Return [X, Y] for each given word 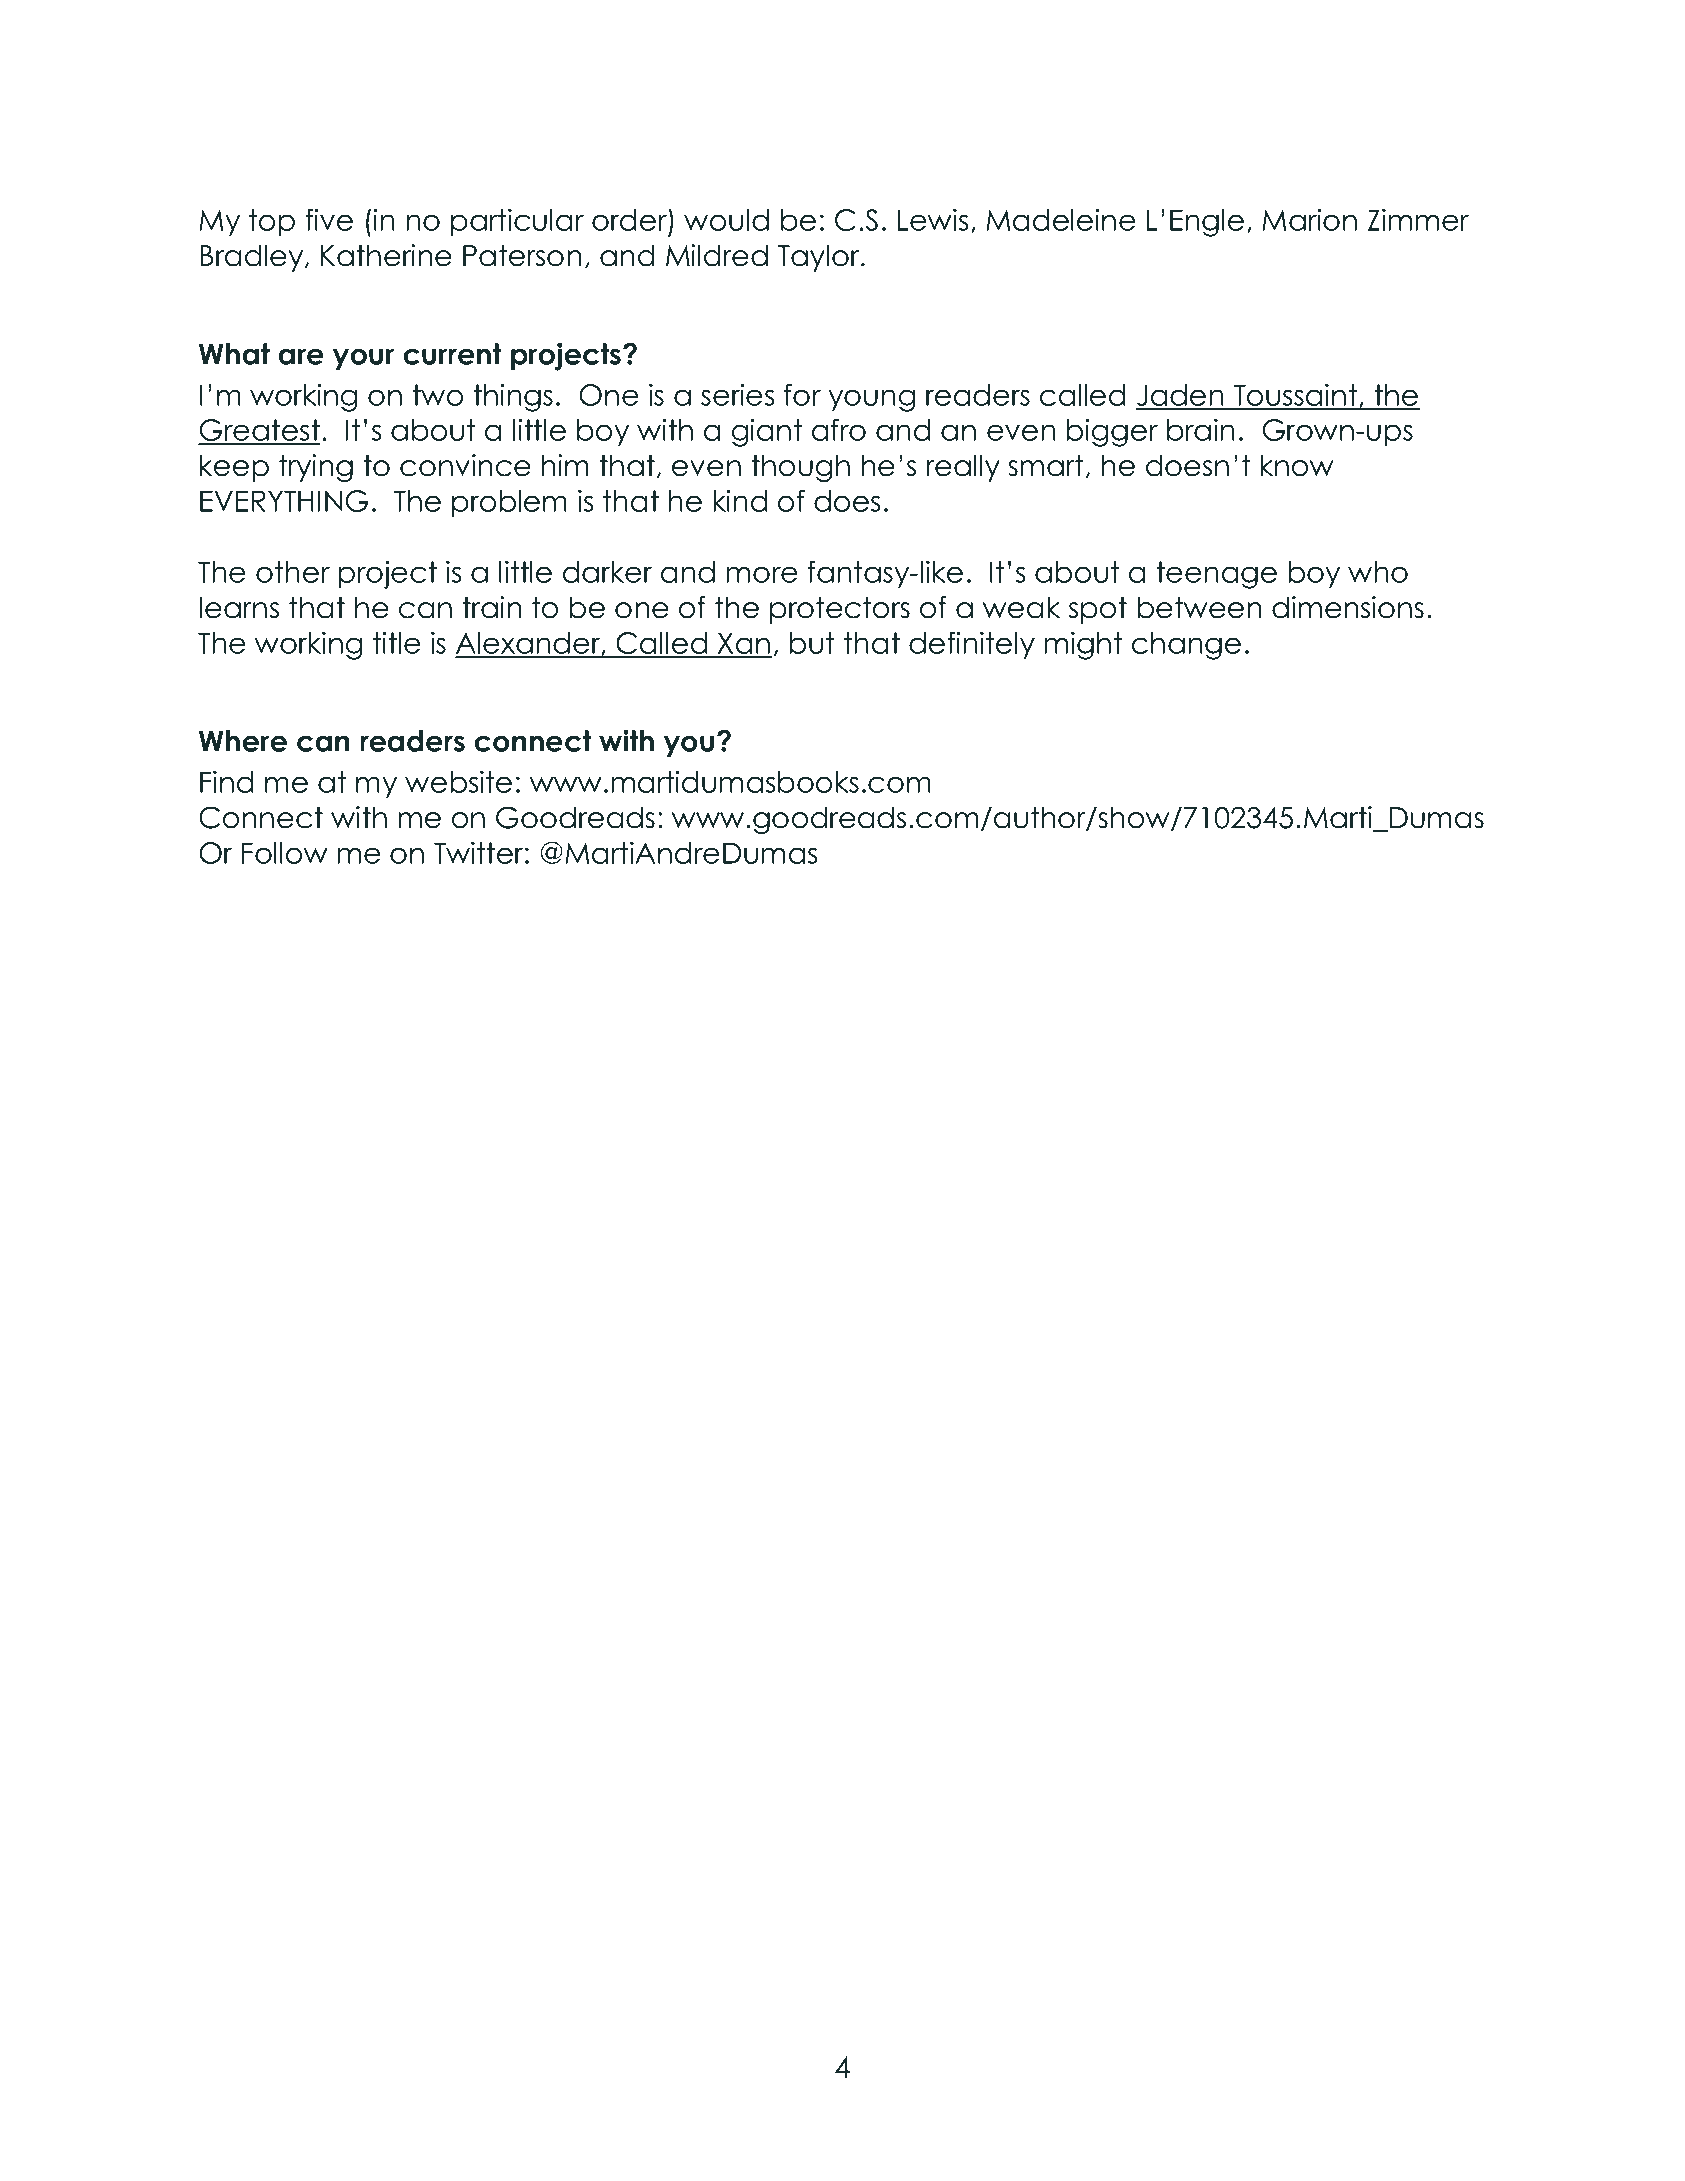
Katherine [386, 255]
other [293, 572]
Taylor [820, 258]
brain [1200, 429]
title [397, 642]
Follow [285, 853]
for [802, 394]
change [1186, 646]
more [762, 574]
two [437, 395]
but [812, 643]
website [458, 781]
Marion [1309, 219]
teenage [1216, 575]
